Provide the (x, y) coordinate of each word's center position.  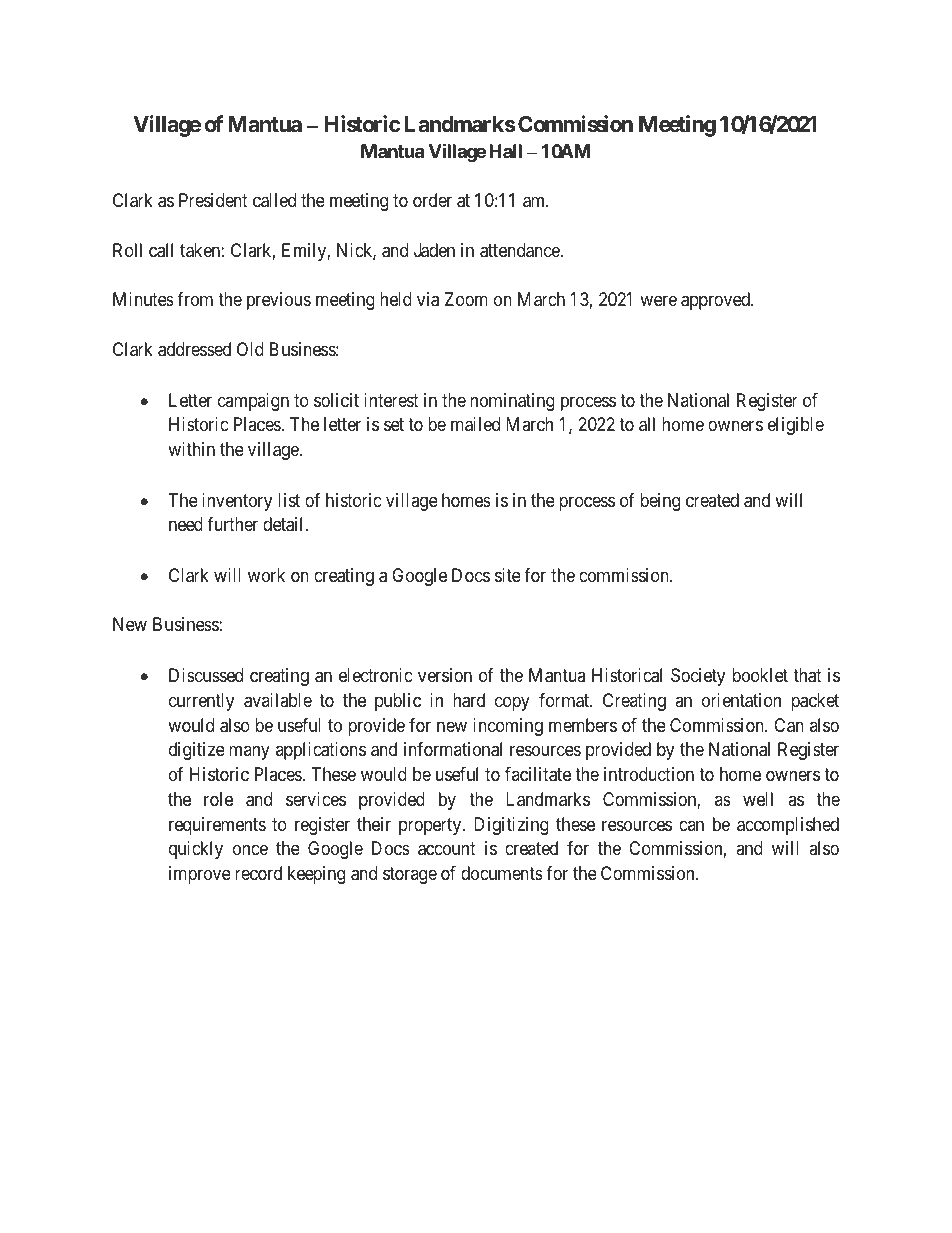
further (232, 524)
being (660, 502)
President (213, 200)
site (508, 575)
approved (716, 301)
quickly (196, 850)
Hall (505, 151)
